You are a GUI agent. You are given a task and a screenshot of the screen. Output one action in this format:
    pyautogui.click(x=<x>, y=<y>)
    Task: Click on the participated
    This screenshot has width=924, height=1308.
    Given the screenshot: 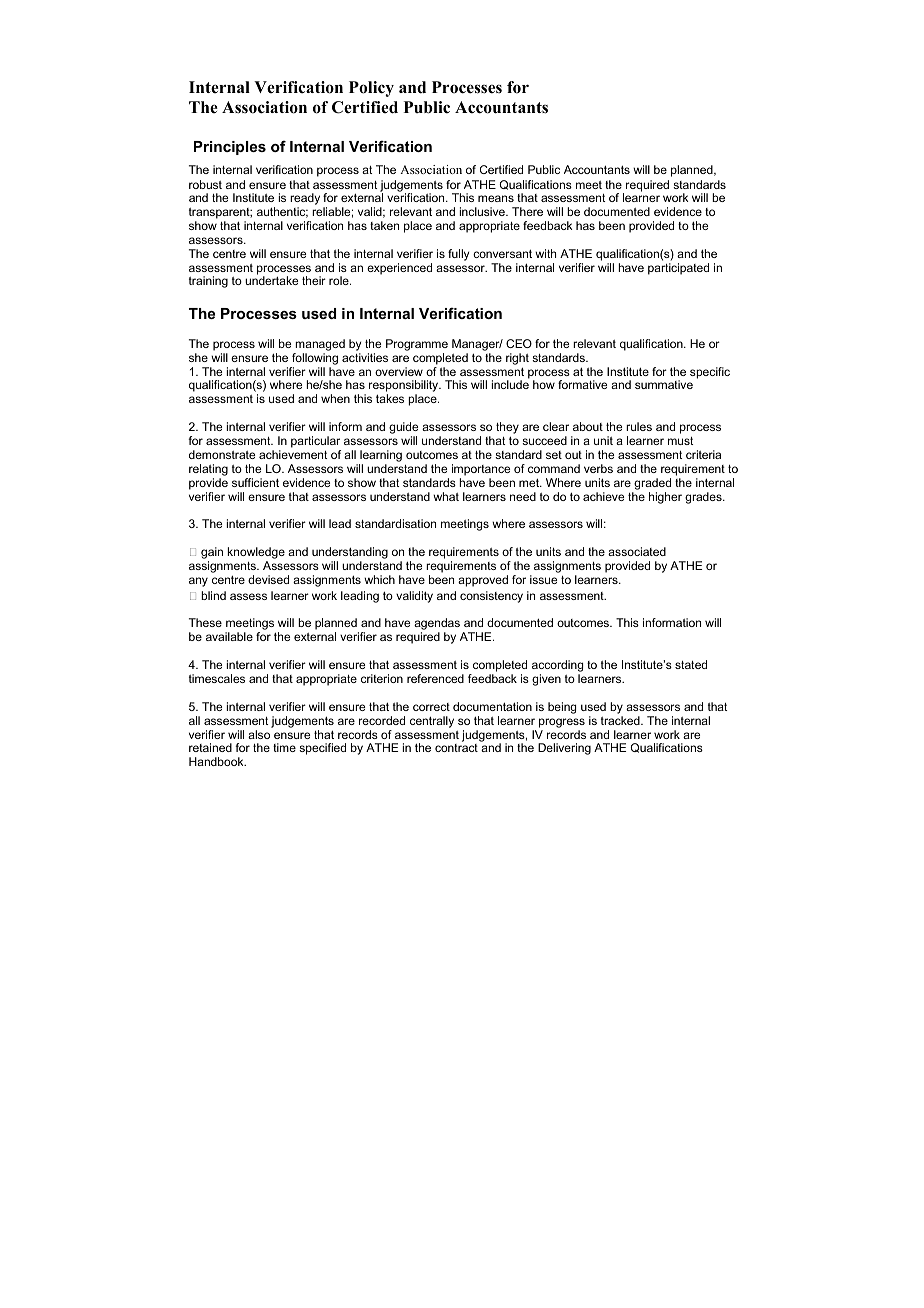 What is the action you would take?
    pyautogui.click(x=678, y=269)
